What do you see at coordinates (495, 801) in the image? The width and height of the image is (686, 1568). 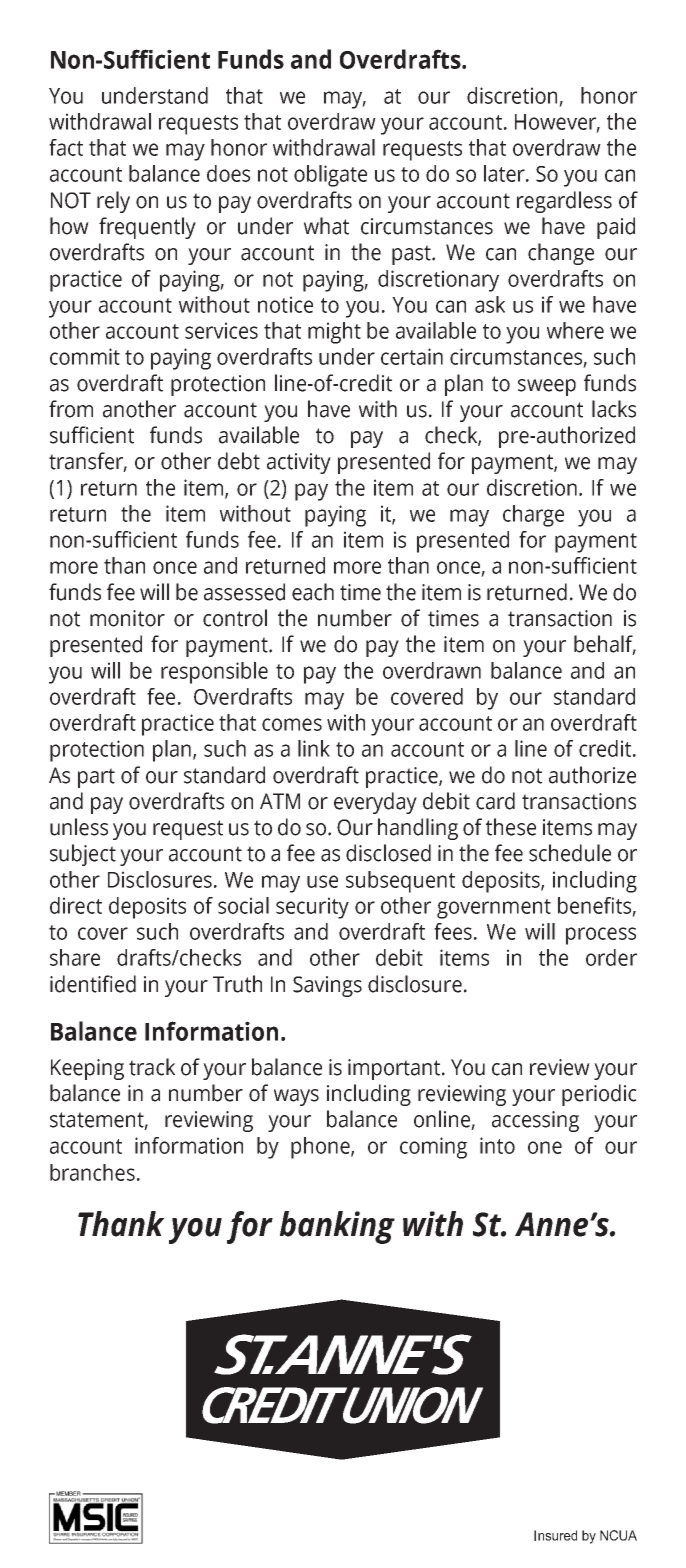 I see `card` at bounding box center [495, 801].
